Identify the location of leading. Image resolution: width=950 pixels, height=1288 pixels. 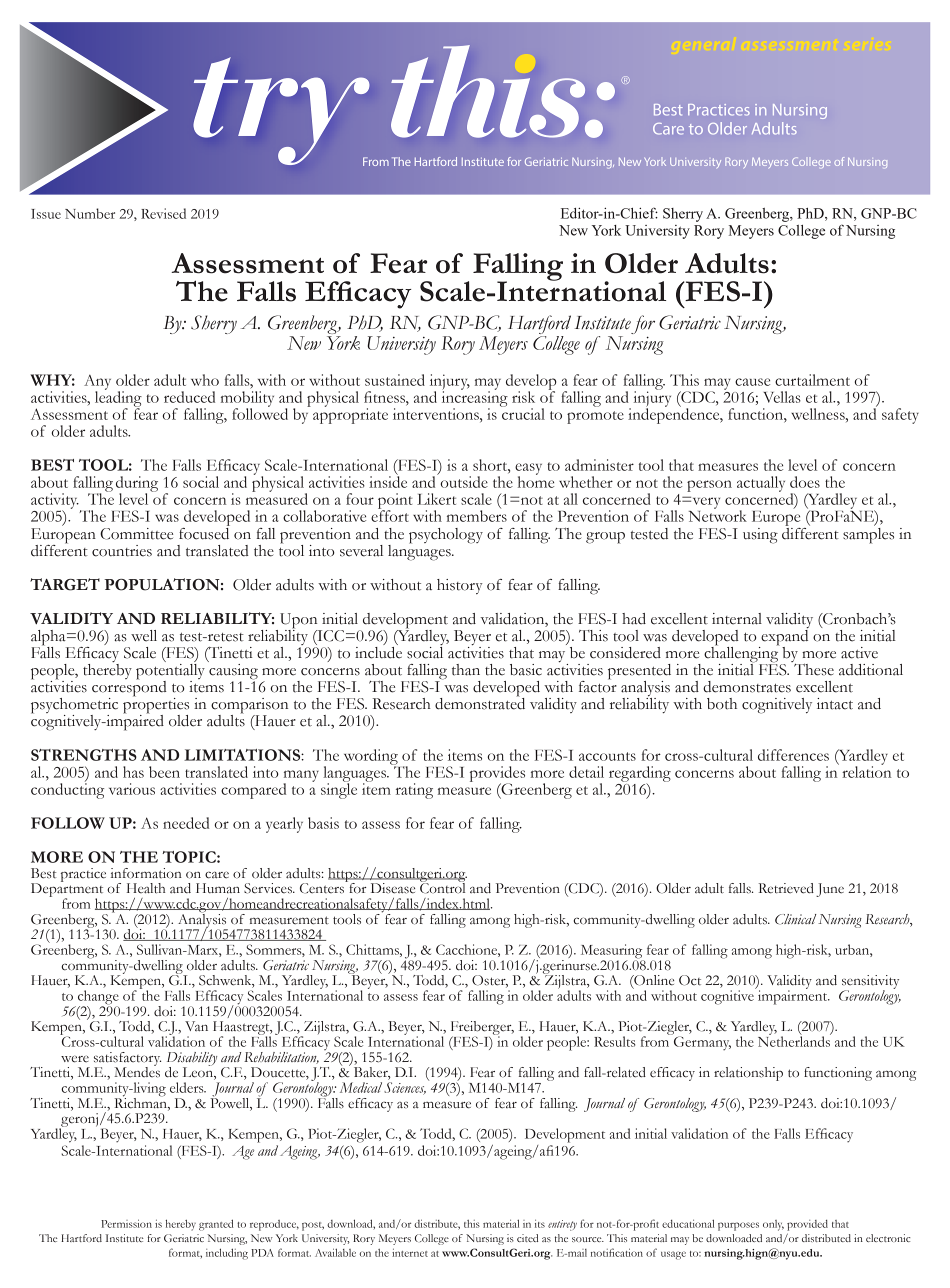
(118, 399).
